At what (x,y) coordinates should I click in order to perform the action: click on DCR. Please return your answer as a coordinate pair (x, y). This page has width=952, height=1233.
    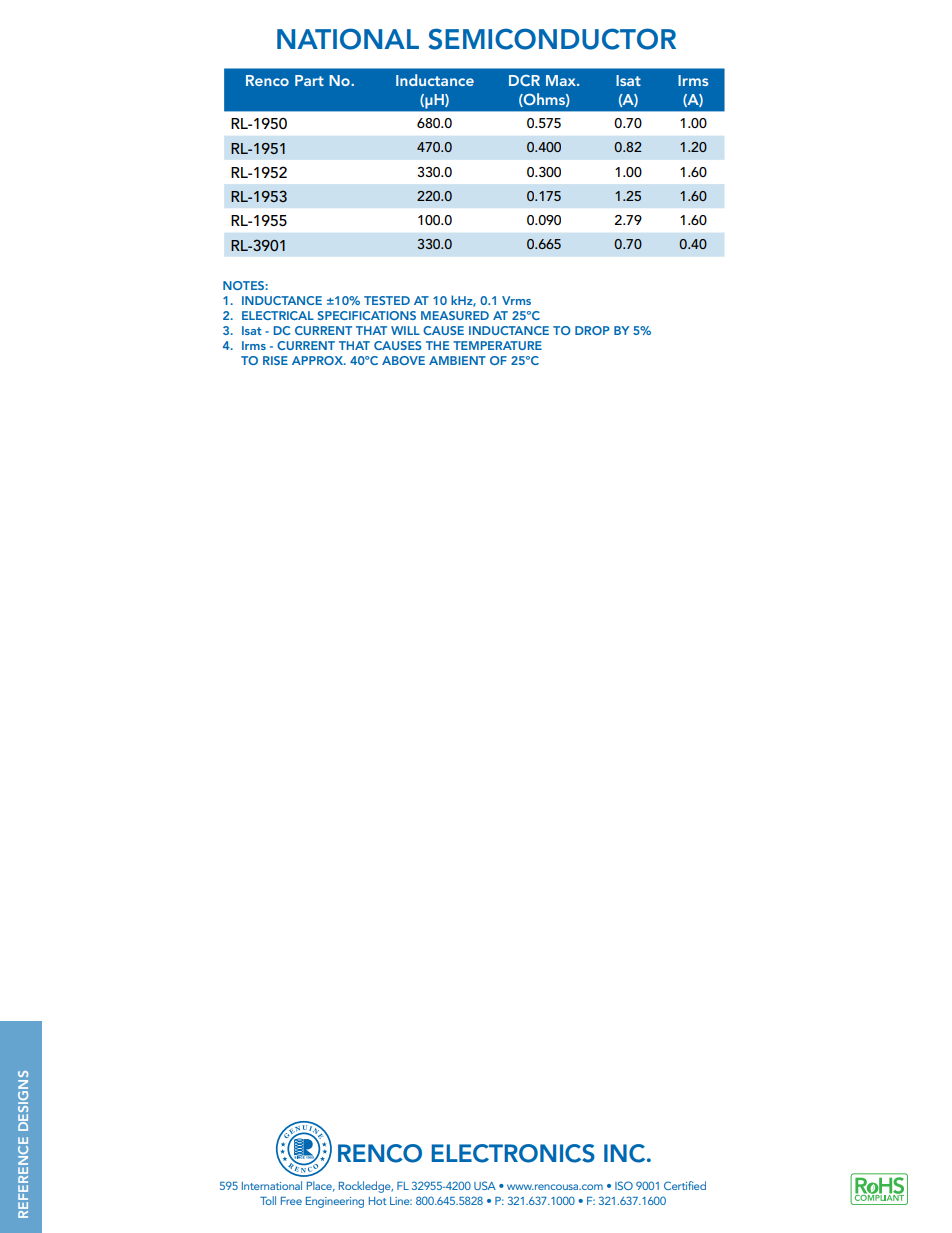
    Looking at the image, I should click on (524, 80).
